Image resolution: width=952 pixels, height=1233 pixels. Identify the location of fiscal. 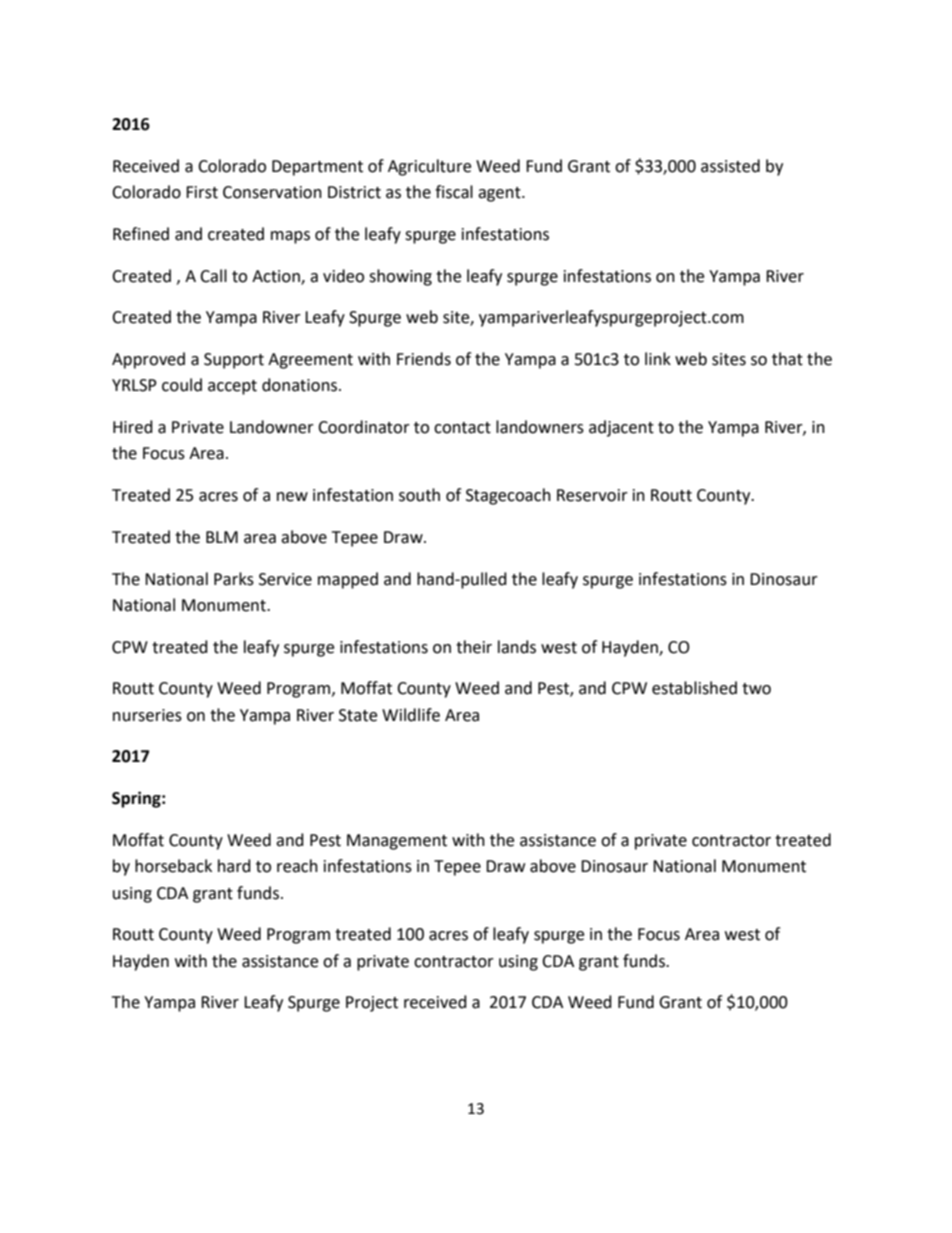
(454, 192).
